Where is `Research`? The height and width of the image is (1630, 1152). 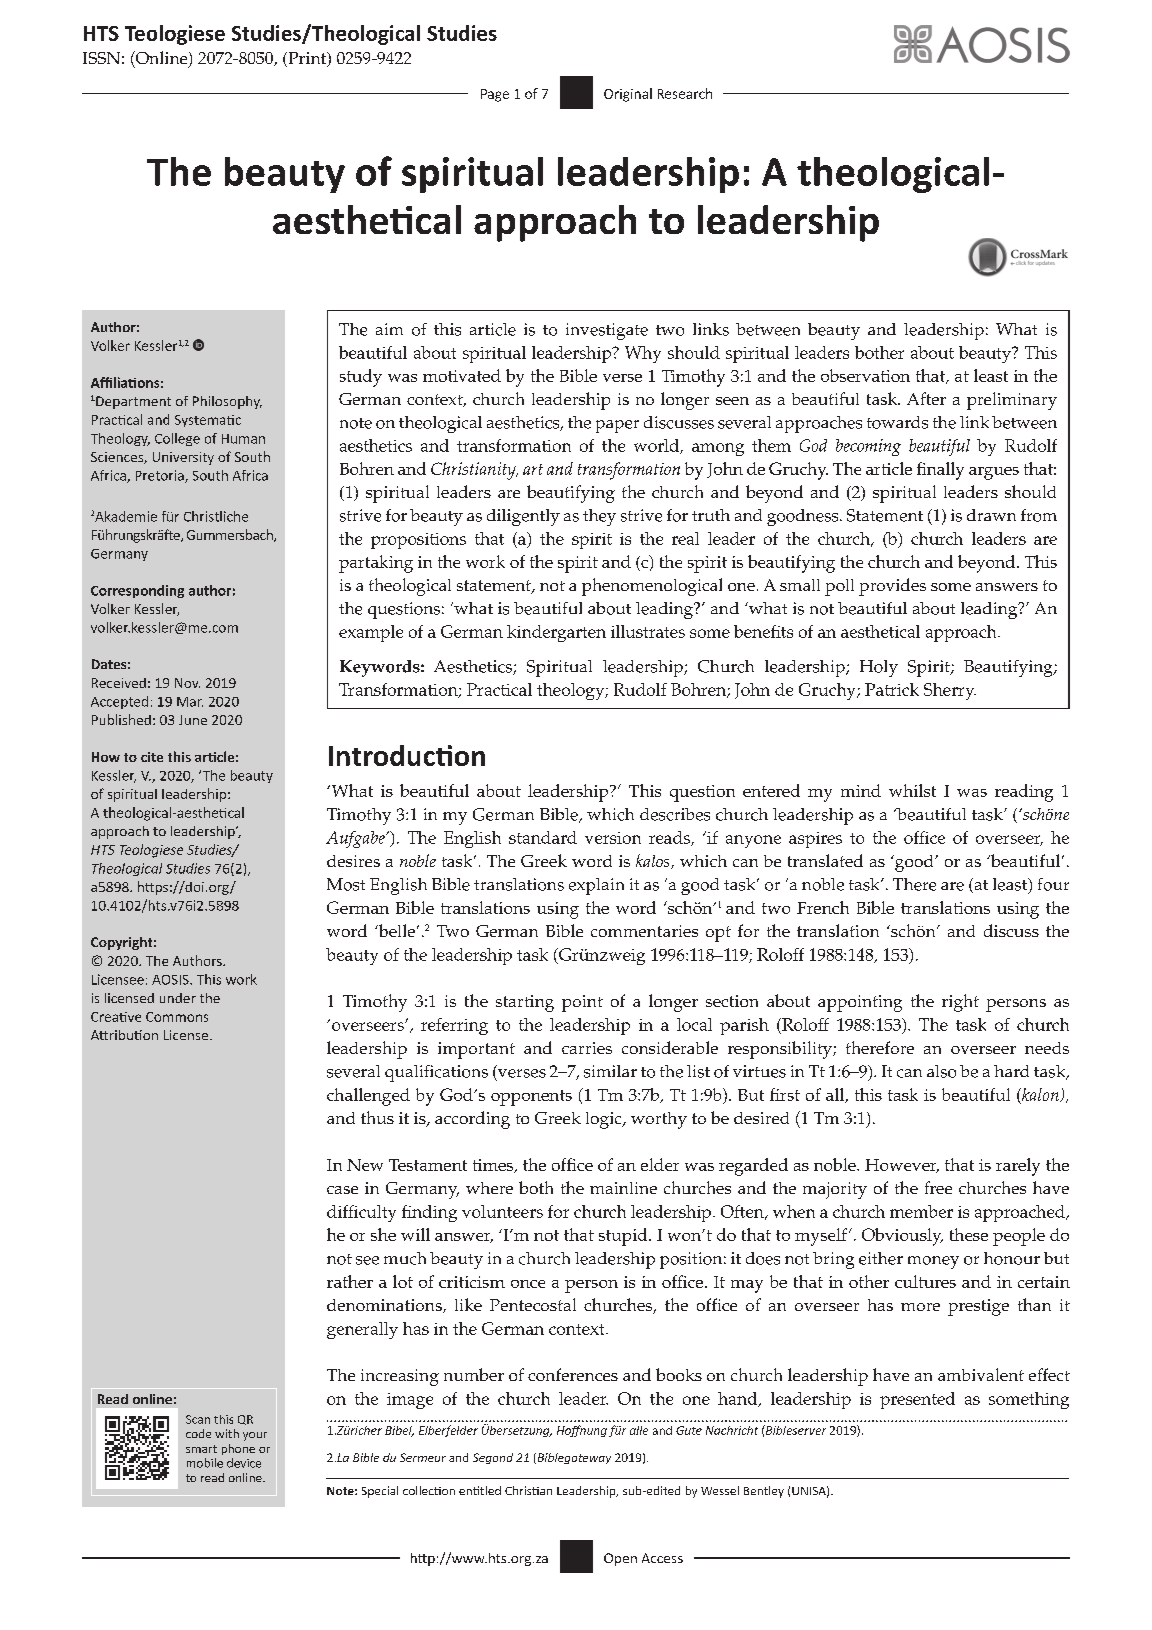 Research is located at coordinates (685, 93).
